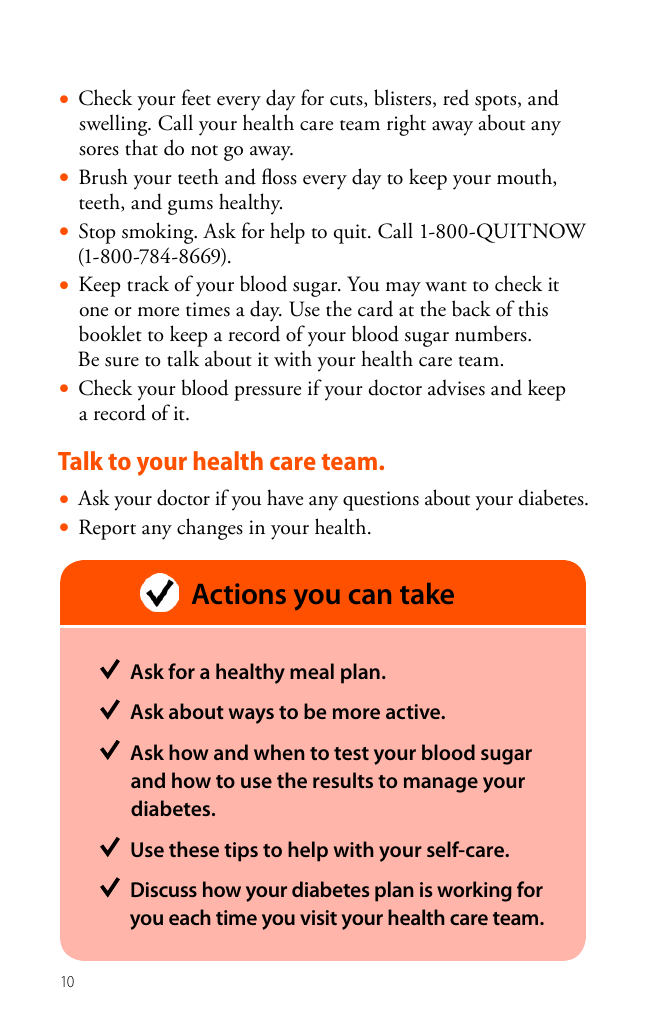  Describe the element at coordinates (497, 103) in the screenshot. I see `spots` at that location.
